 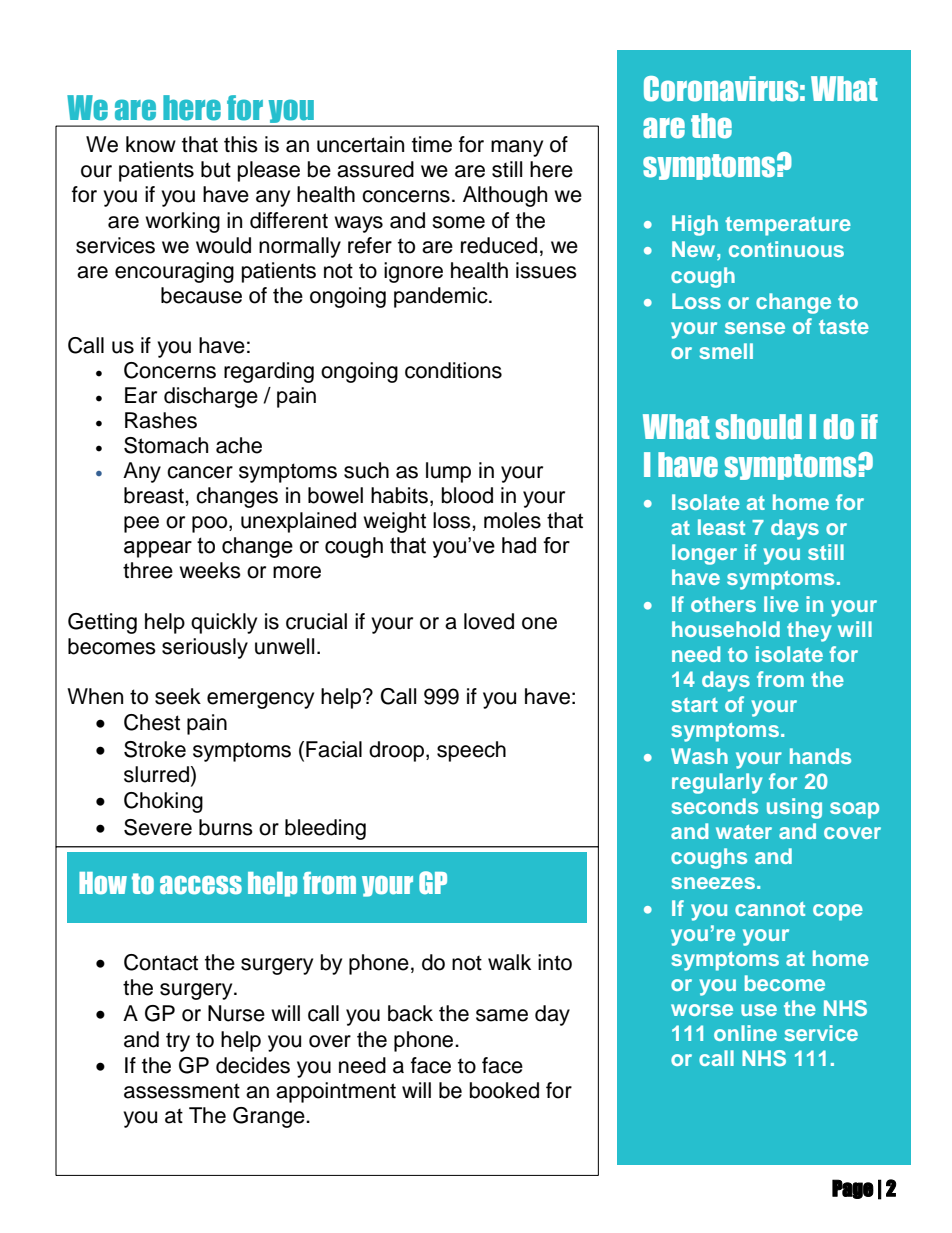 What do you see at coordinates (744, 832) in the document?
I see `water` at bounding box center [744, 832].
